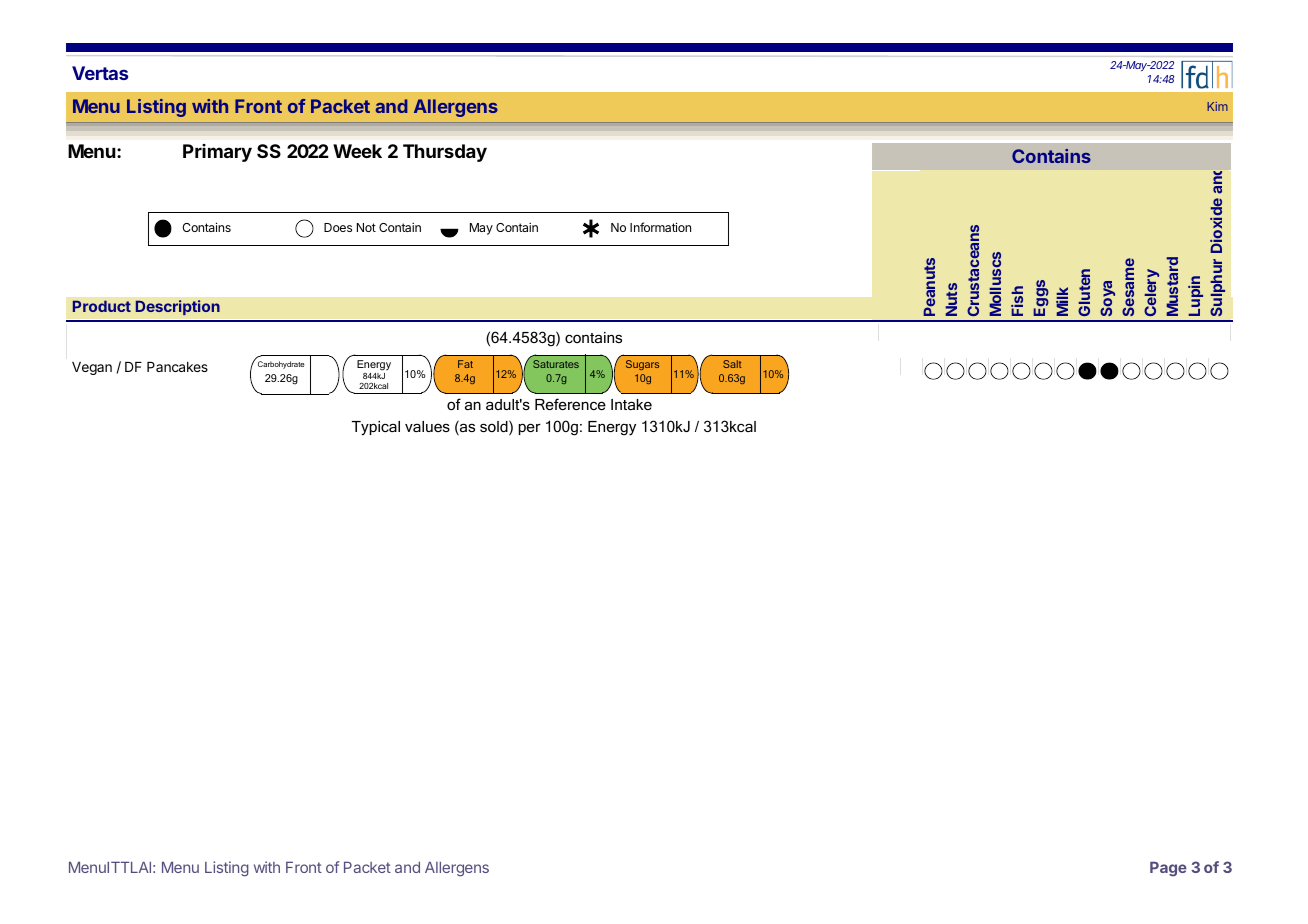  I want to click on Thursday, so click(445, 153).
